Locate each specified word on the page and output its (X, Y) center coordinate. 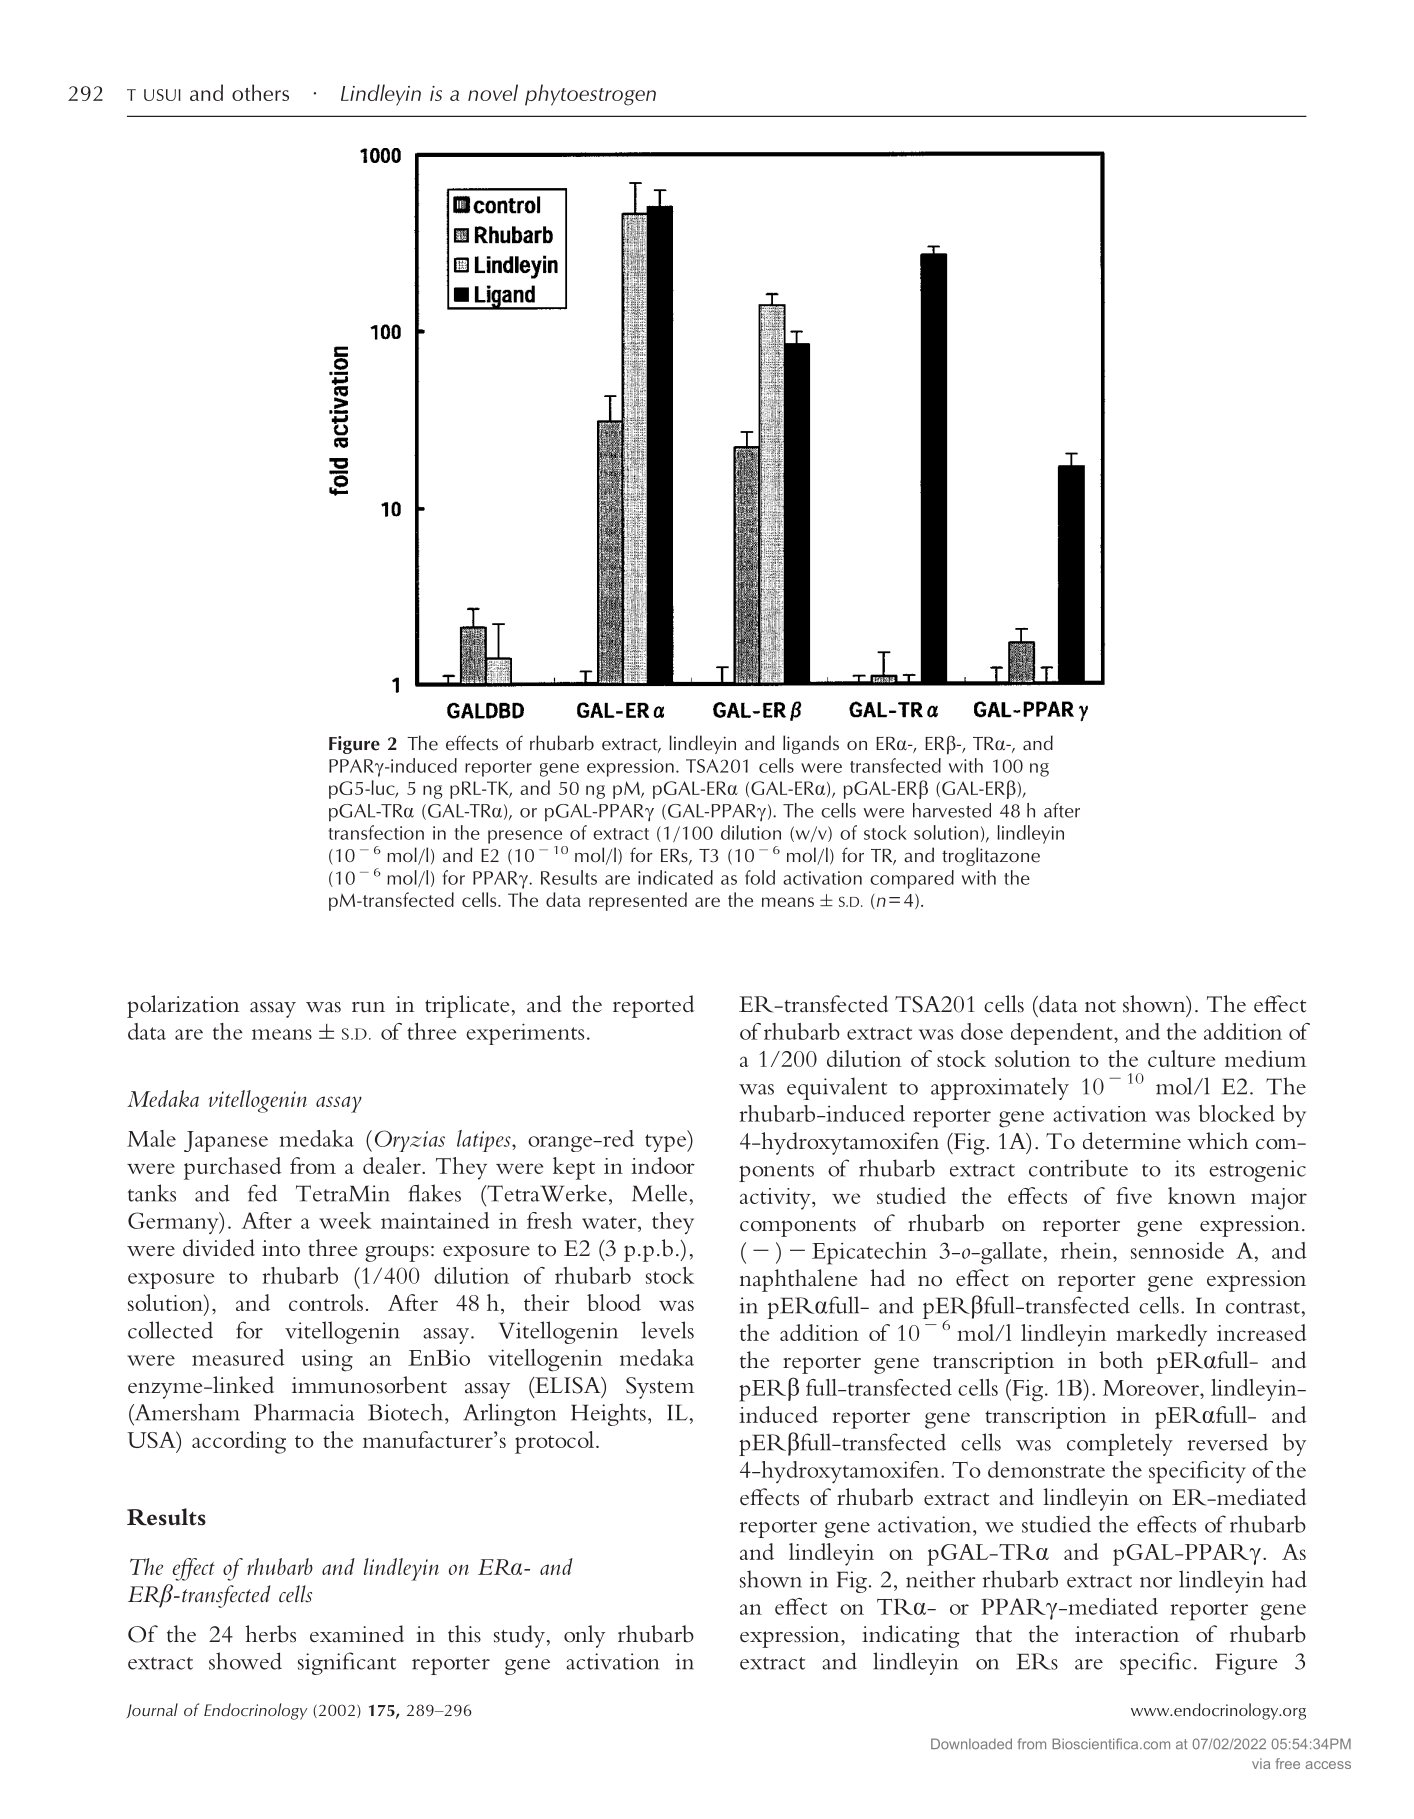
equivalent (837, 1088)
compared (912, 879)
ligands (811, 744)
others (260, 92)
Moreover (1152, 1388)
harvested (952, 810)
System (660, 1388)
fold (760, 877)
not (1100, 1006)
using (327, 1360)
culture (1181, 1058)
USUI (162, 95)
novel (493, 92)
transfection (376, 832)
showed (245, 1661)
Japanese (226, 1141)
